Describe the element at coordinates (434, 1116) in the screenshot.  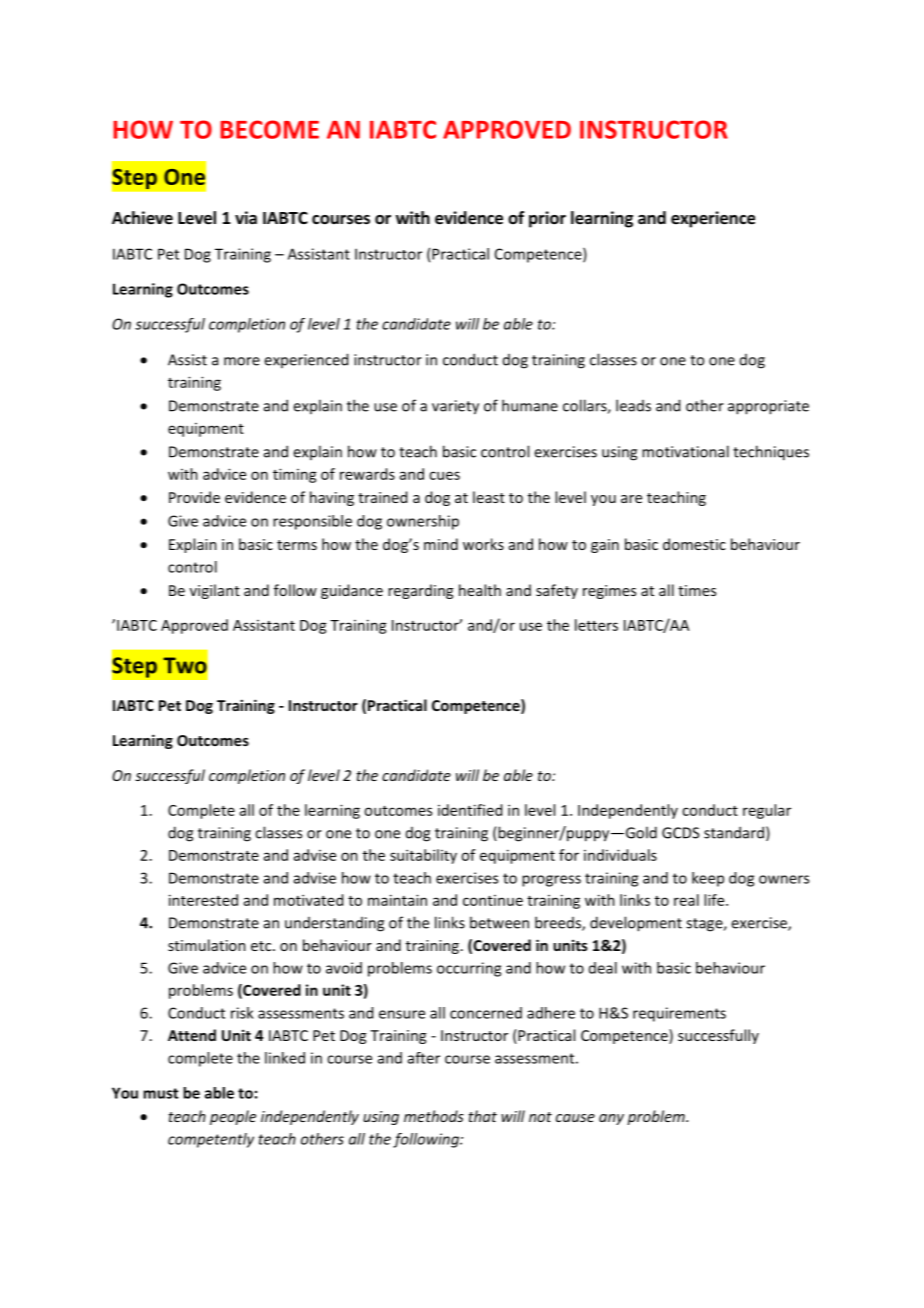
I see `methods` at that location.
